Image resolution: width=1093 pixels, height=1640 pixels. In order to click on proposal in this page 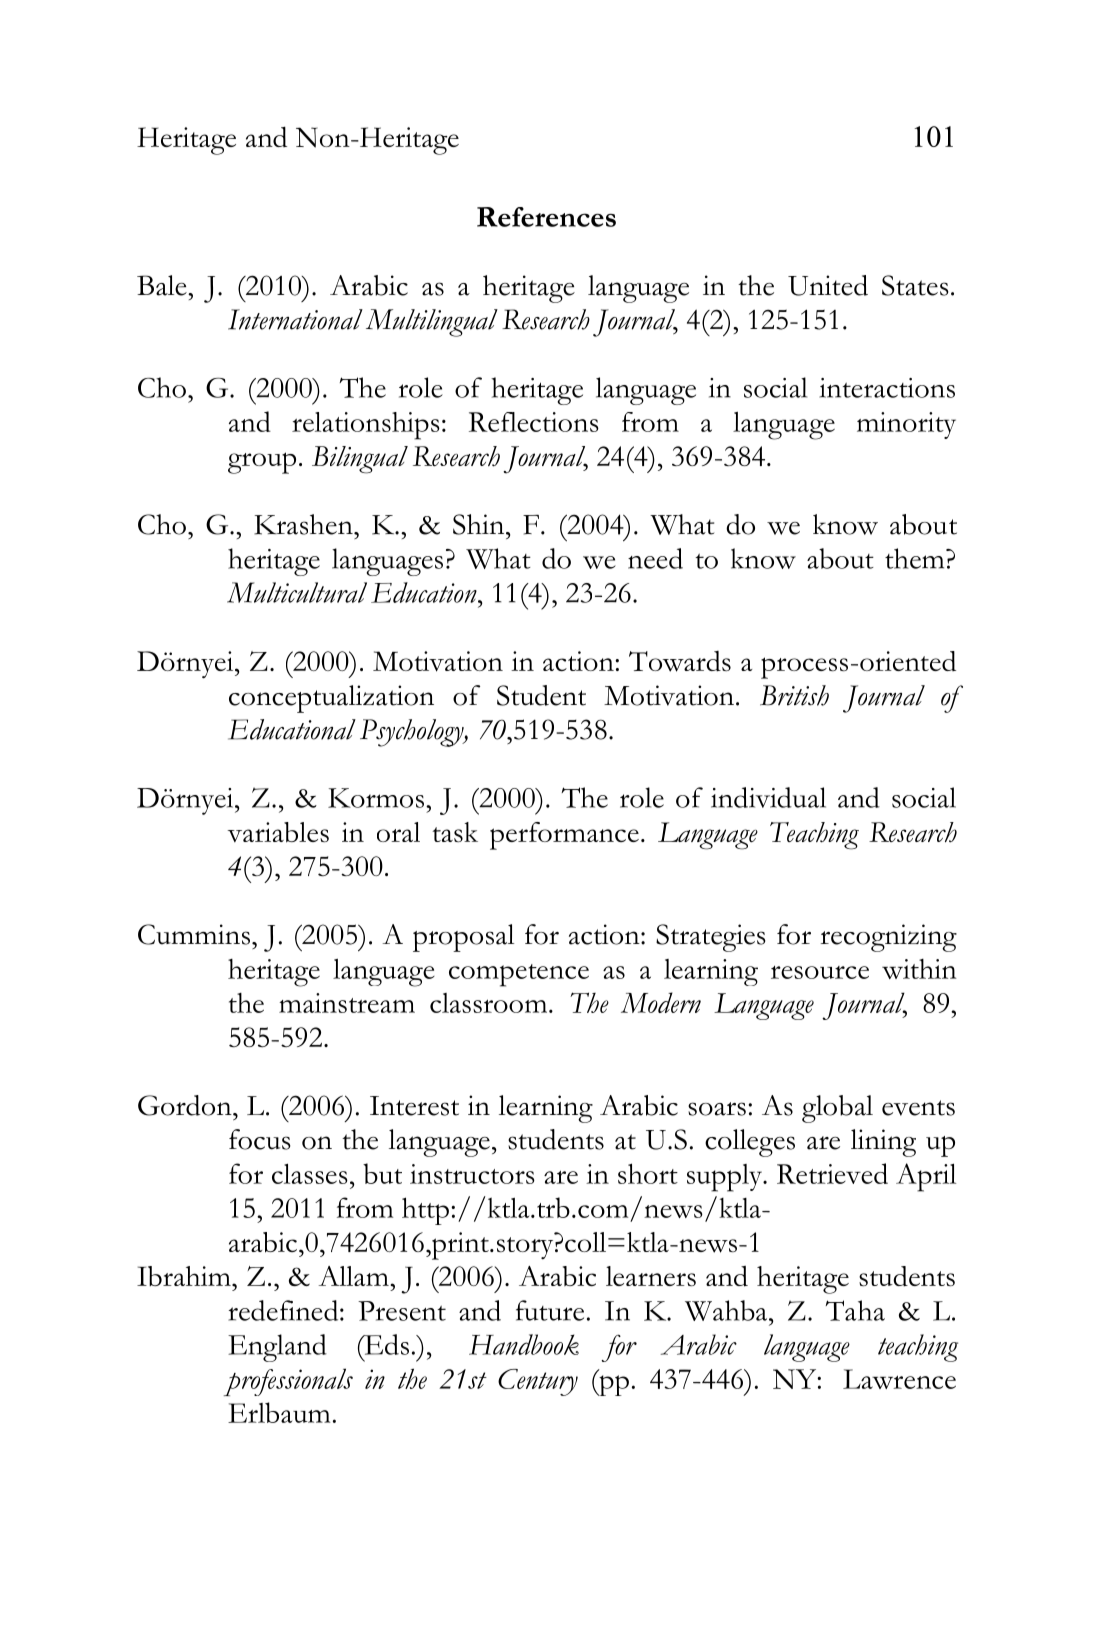, I will do `click(463, 938)`.
